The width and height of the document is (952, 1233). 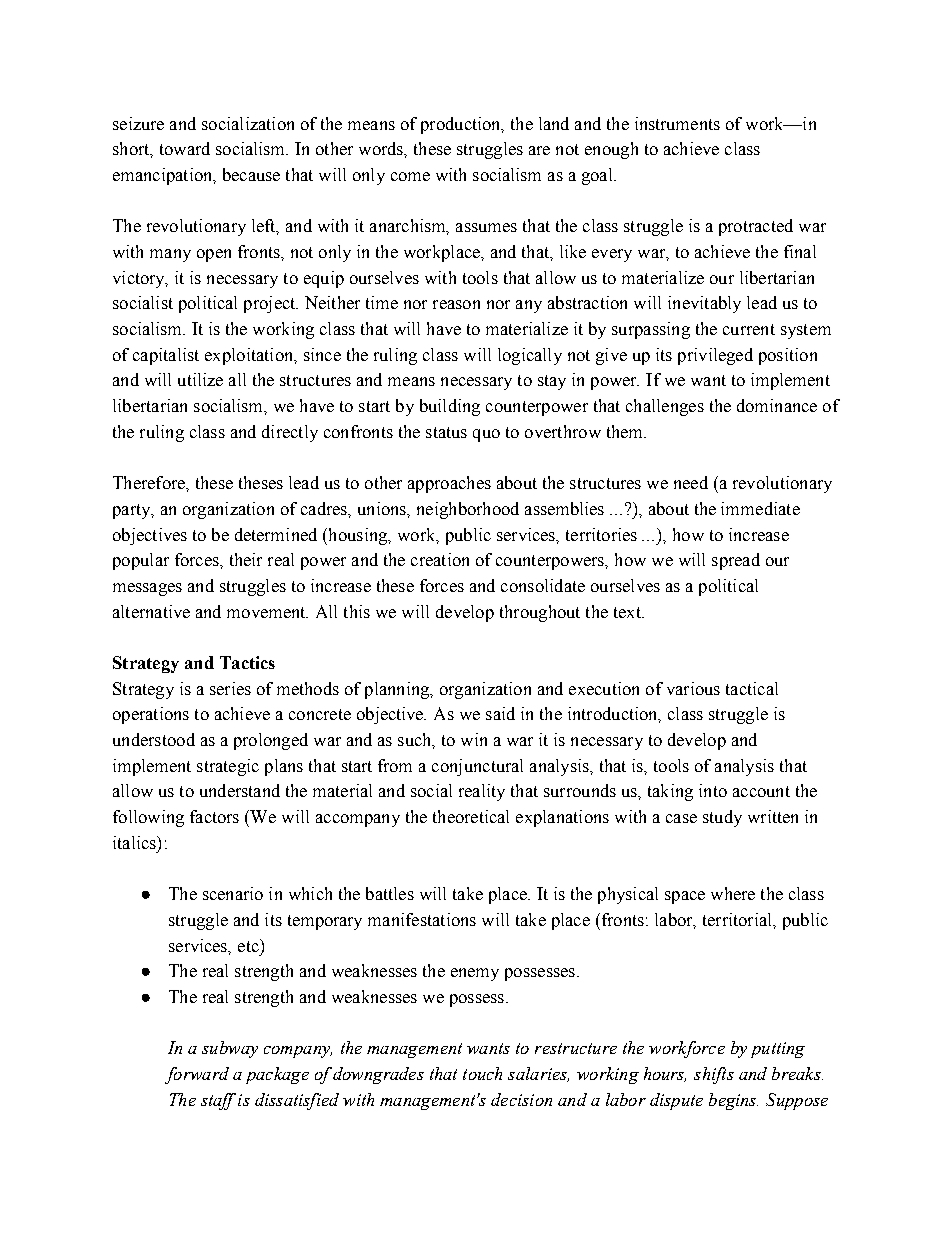 I want to click on current, so click(x=749, y=329).
